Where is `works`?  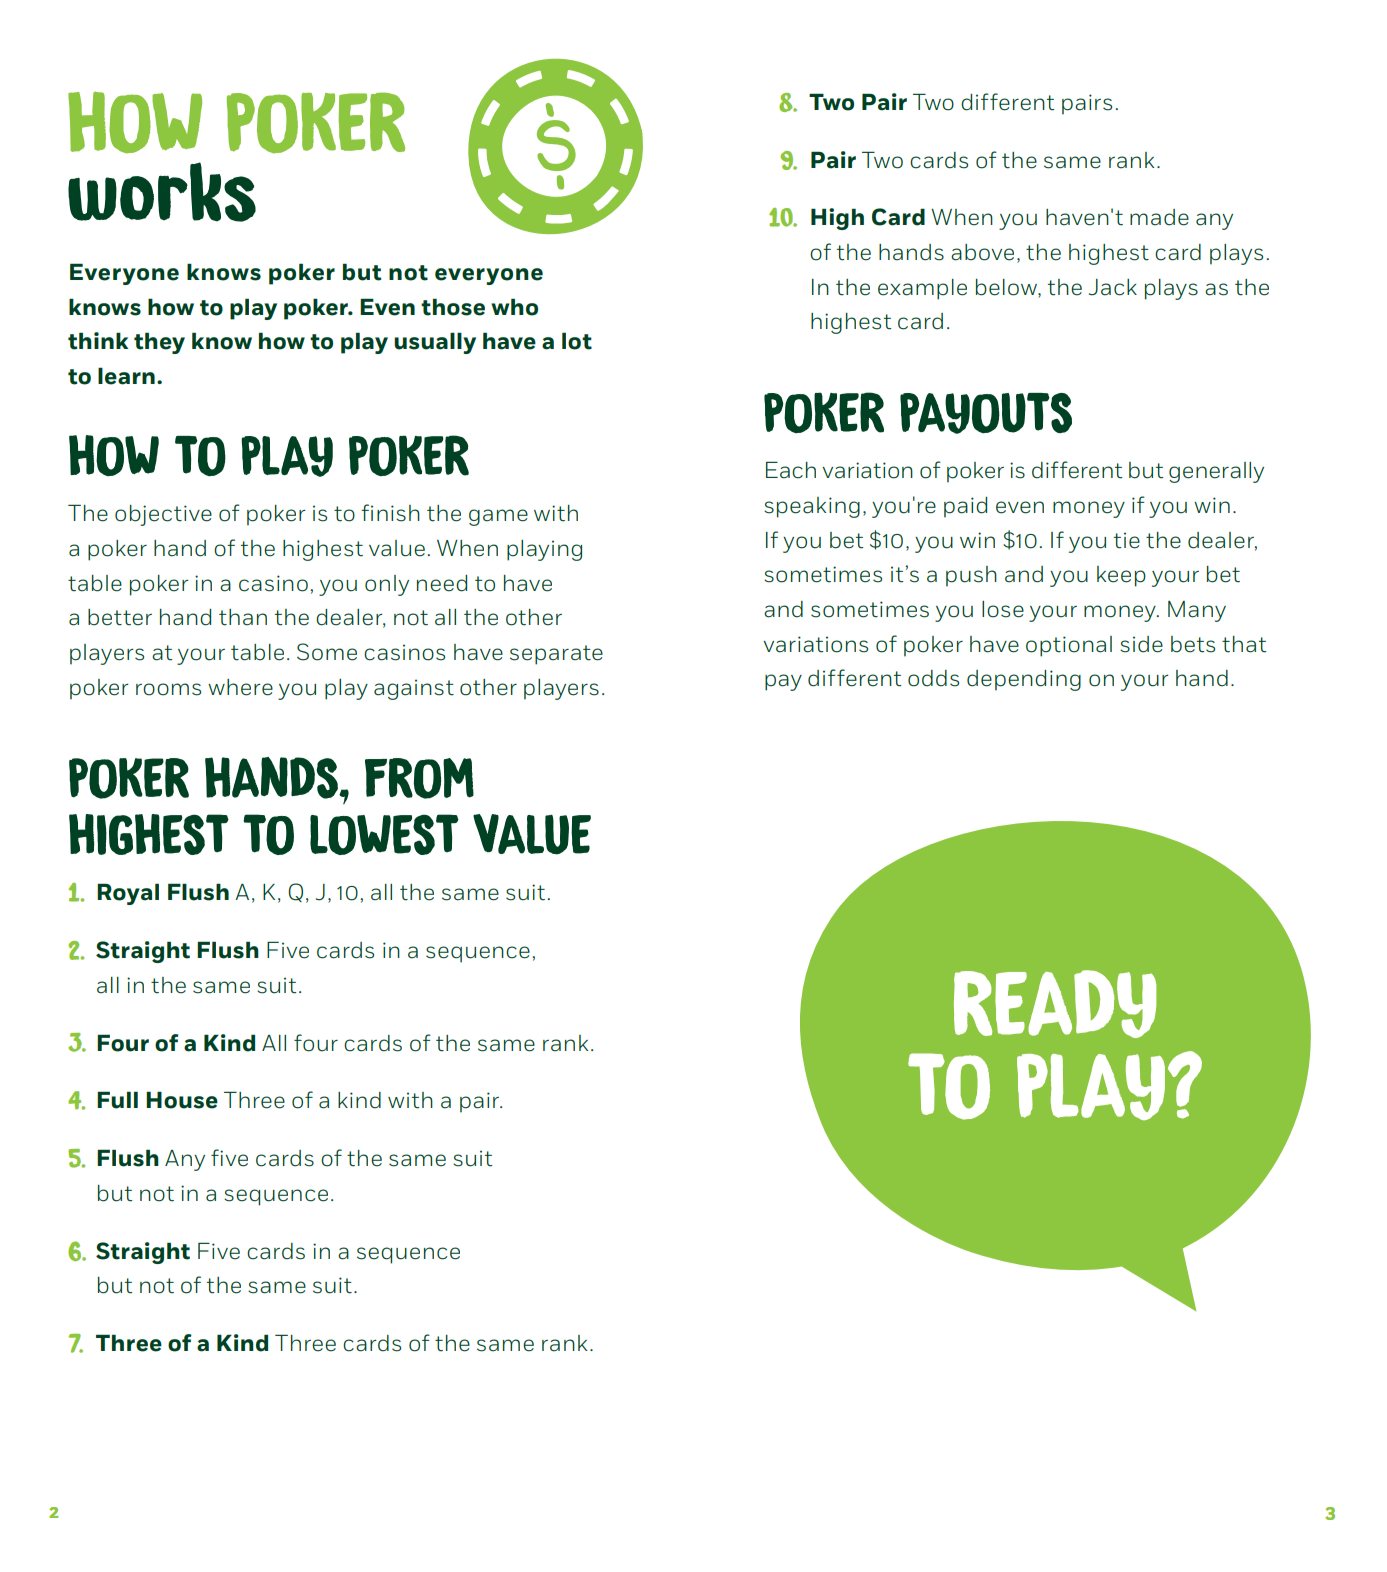 works is located at coordinates (162, 192).
